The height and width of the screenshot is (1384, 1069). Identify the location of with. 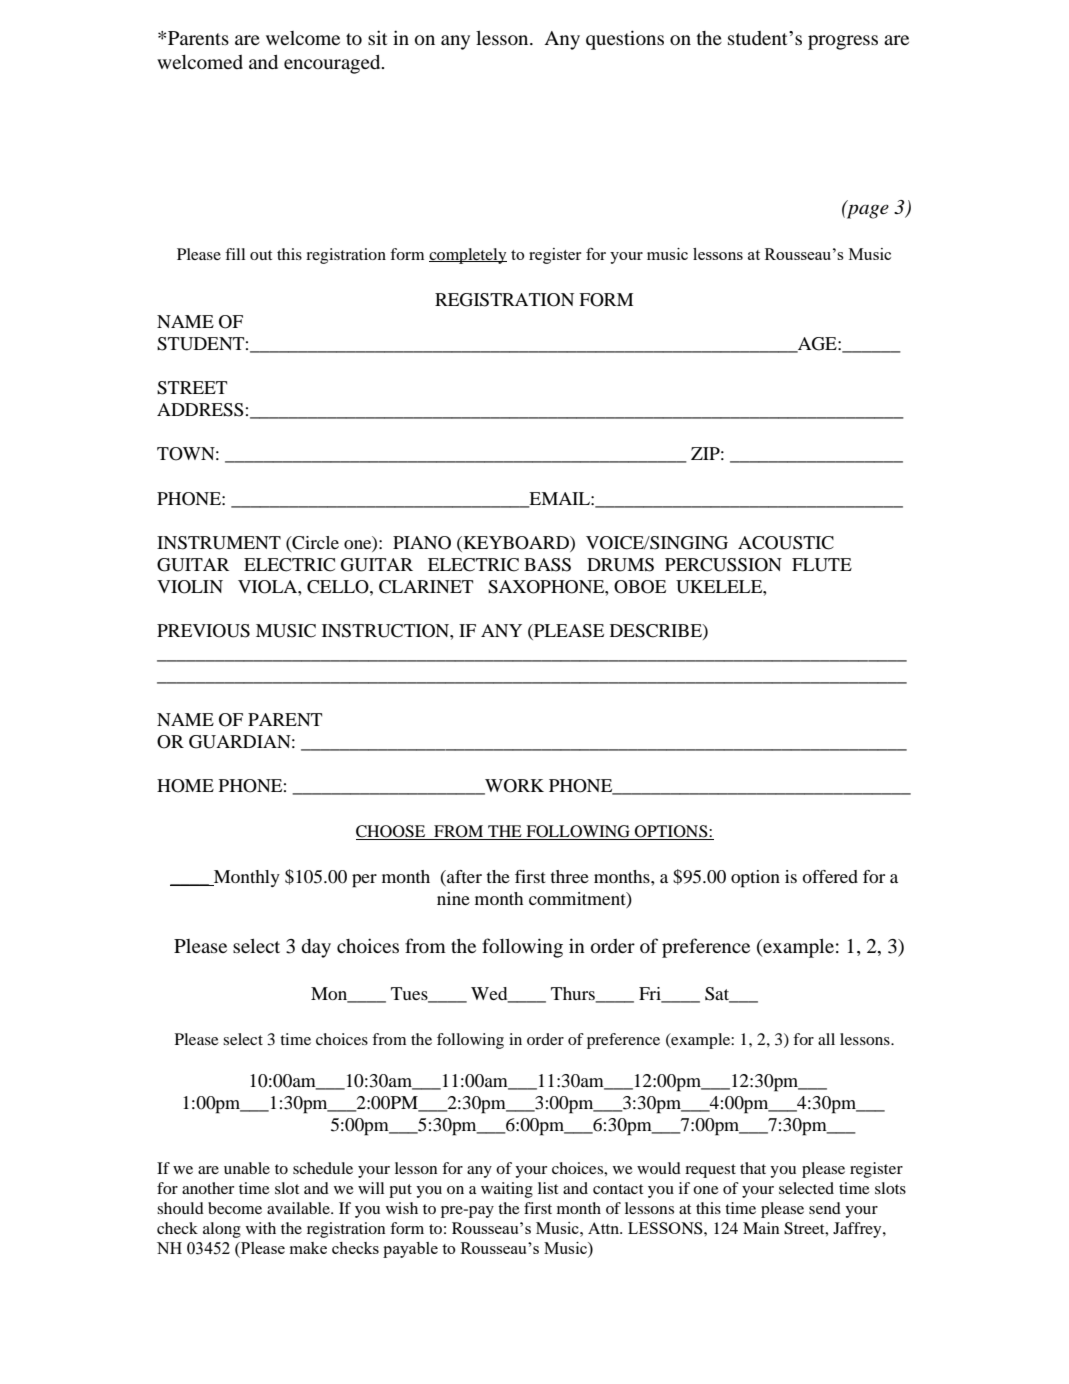
(261, 1228).
